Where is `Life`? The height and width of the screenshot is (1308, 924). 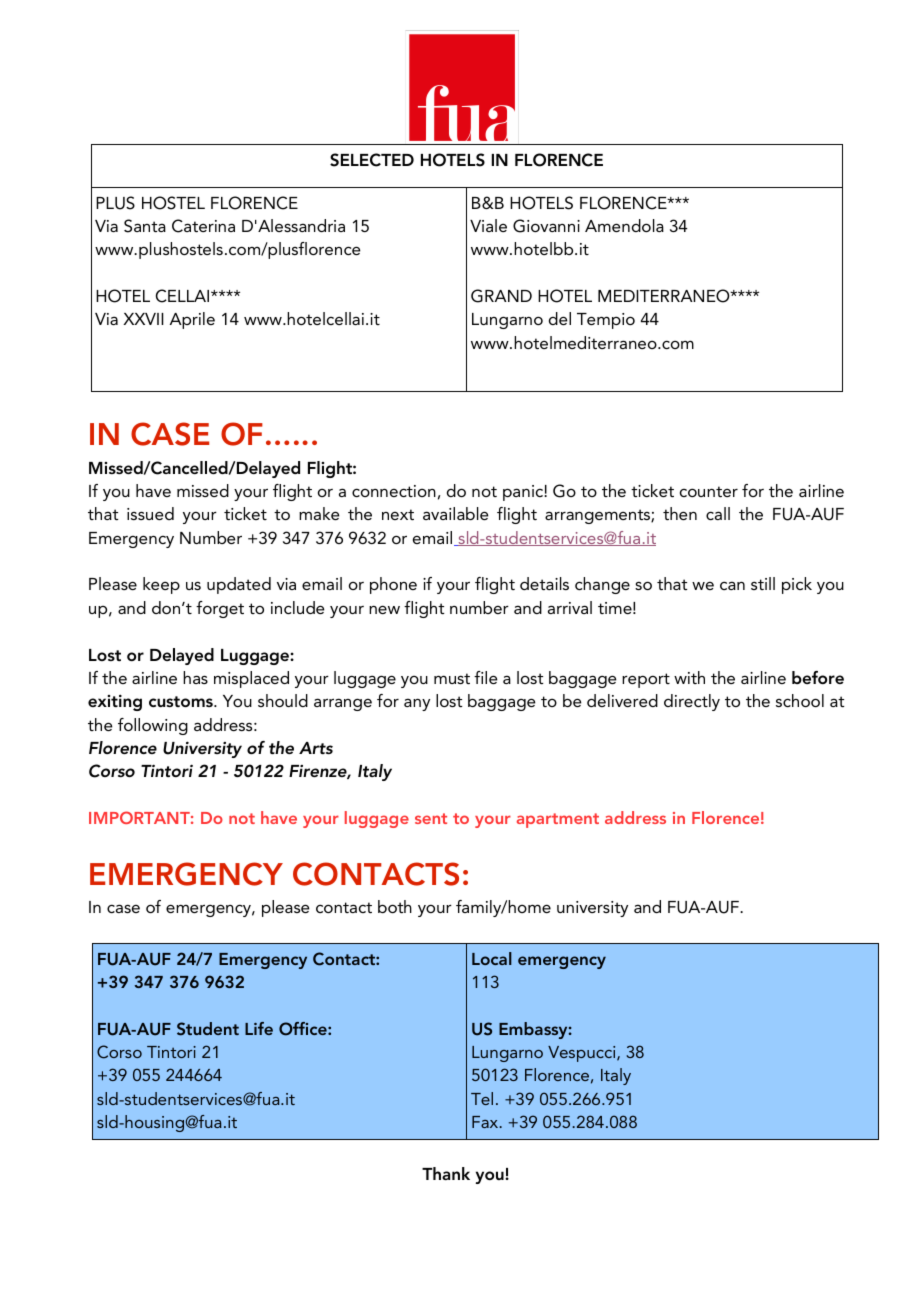
Life is located at coordinates (259, 1028).
